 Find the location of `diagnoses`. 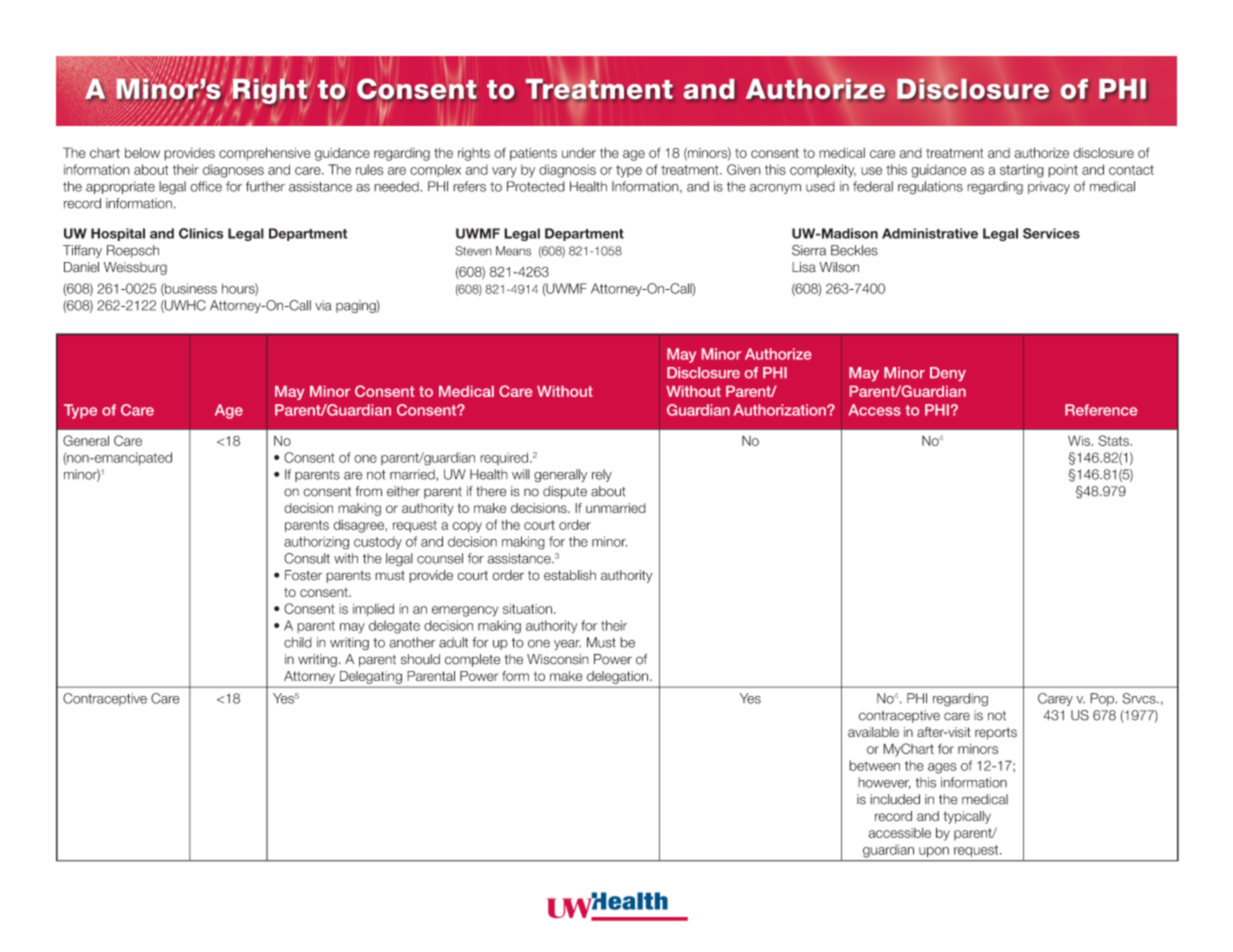

diagnoses is located at coordinates (233, 171).
